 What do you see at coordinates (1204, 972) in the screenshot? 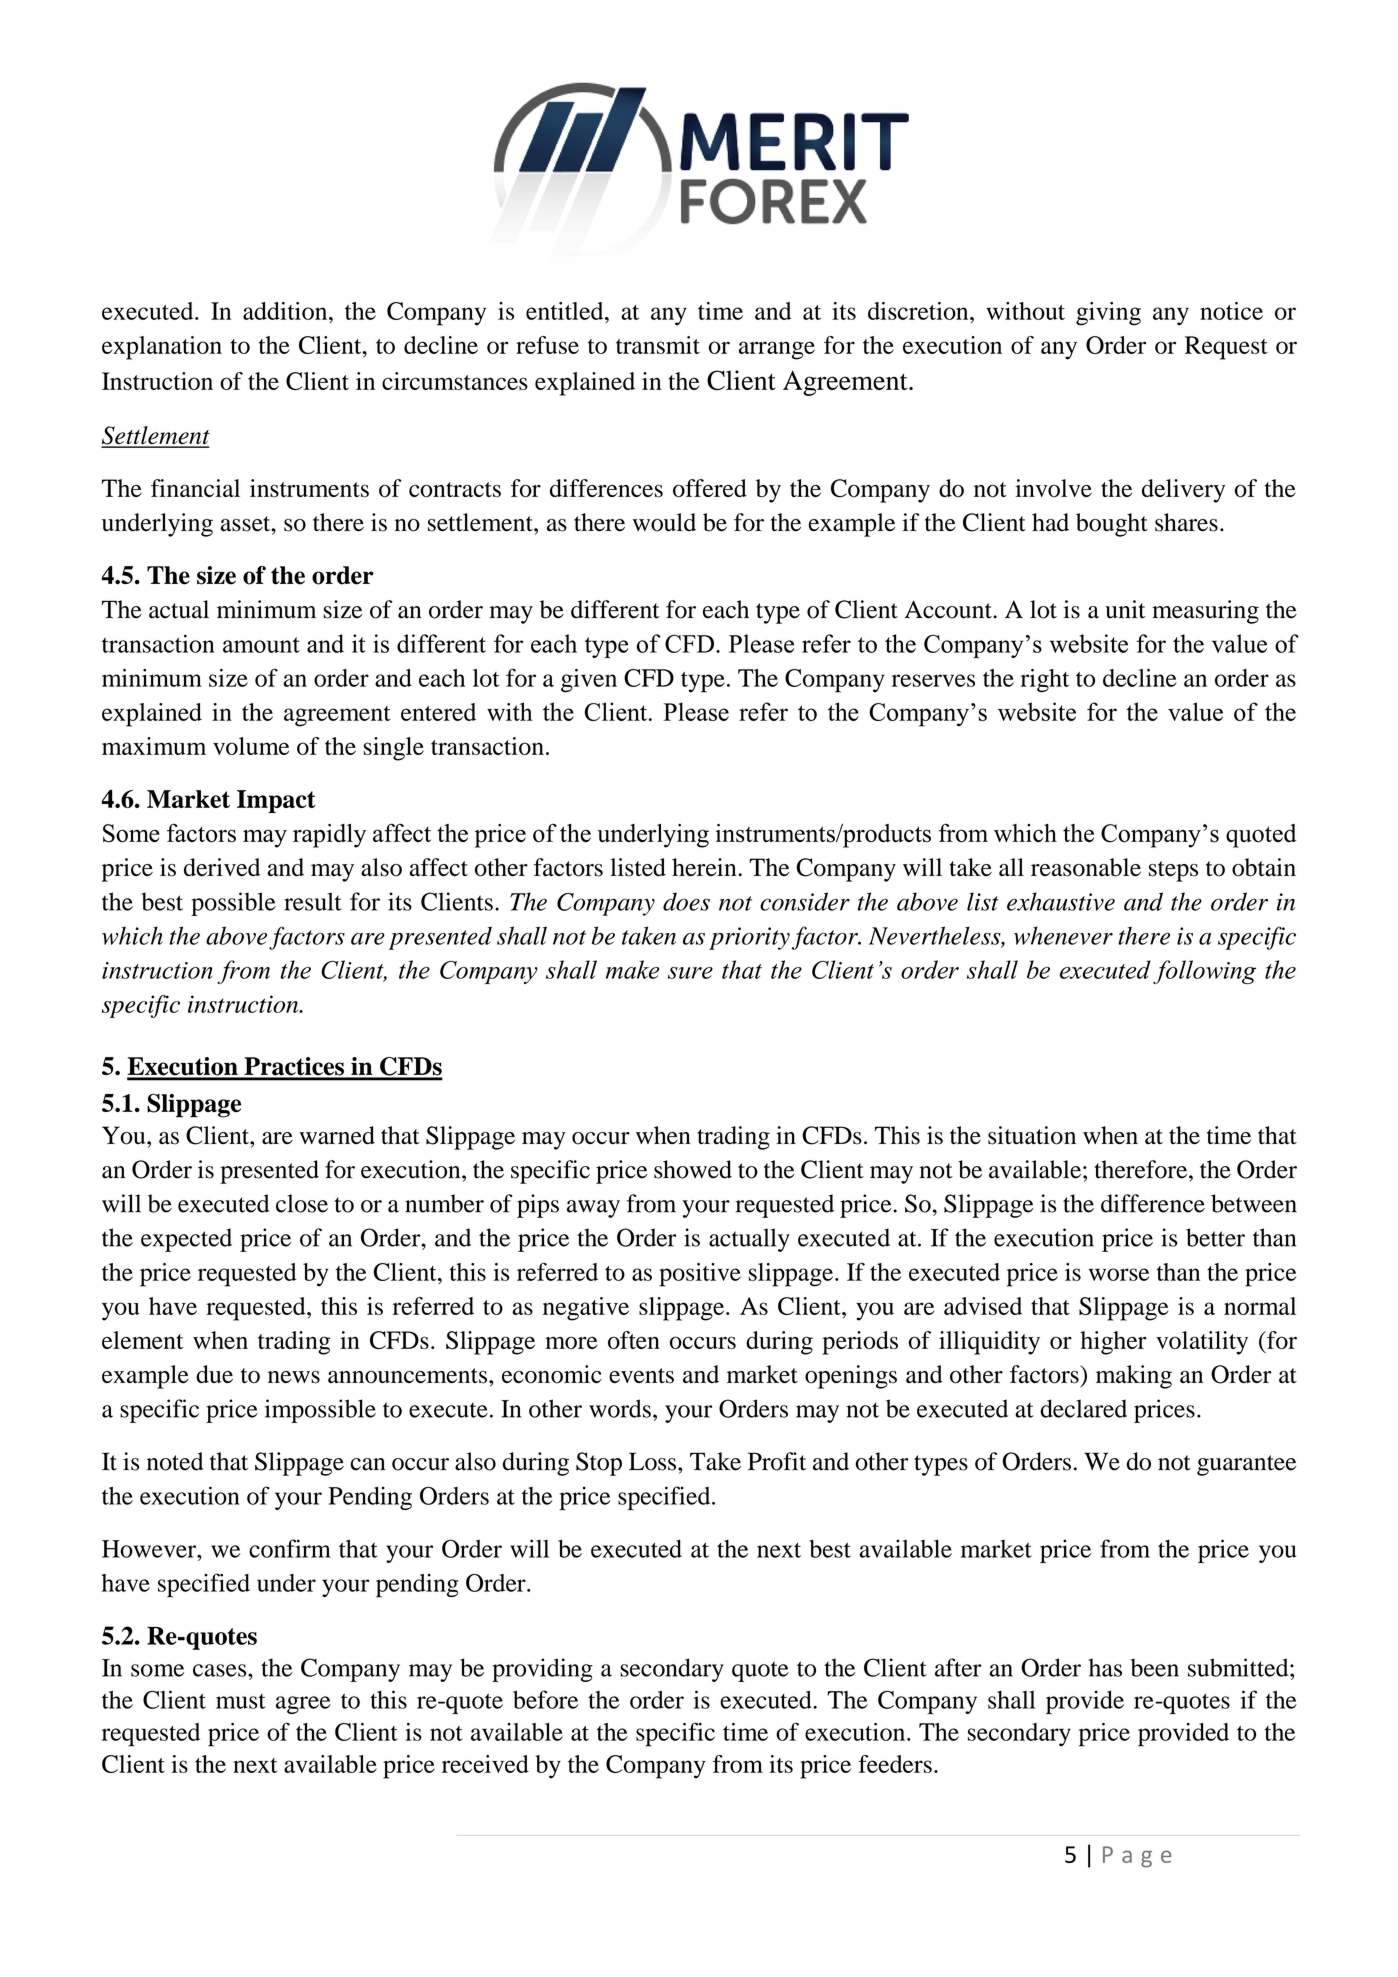
I see `following` at bounding box center [1204, 972].
